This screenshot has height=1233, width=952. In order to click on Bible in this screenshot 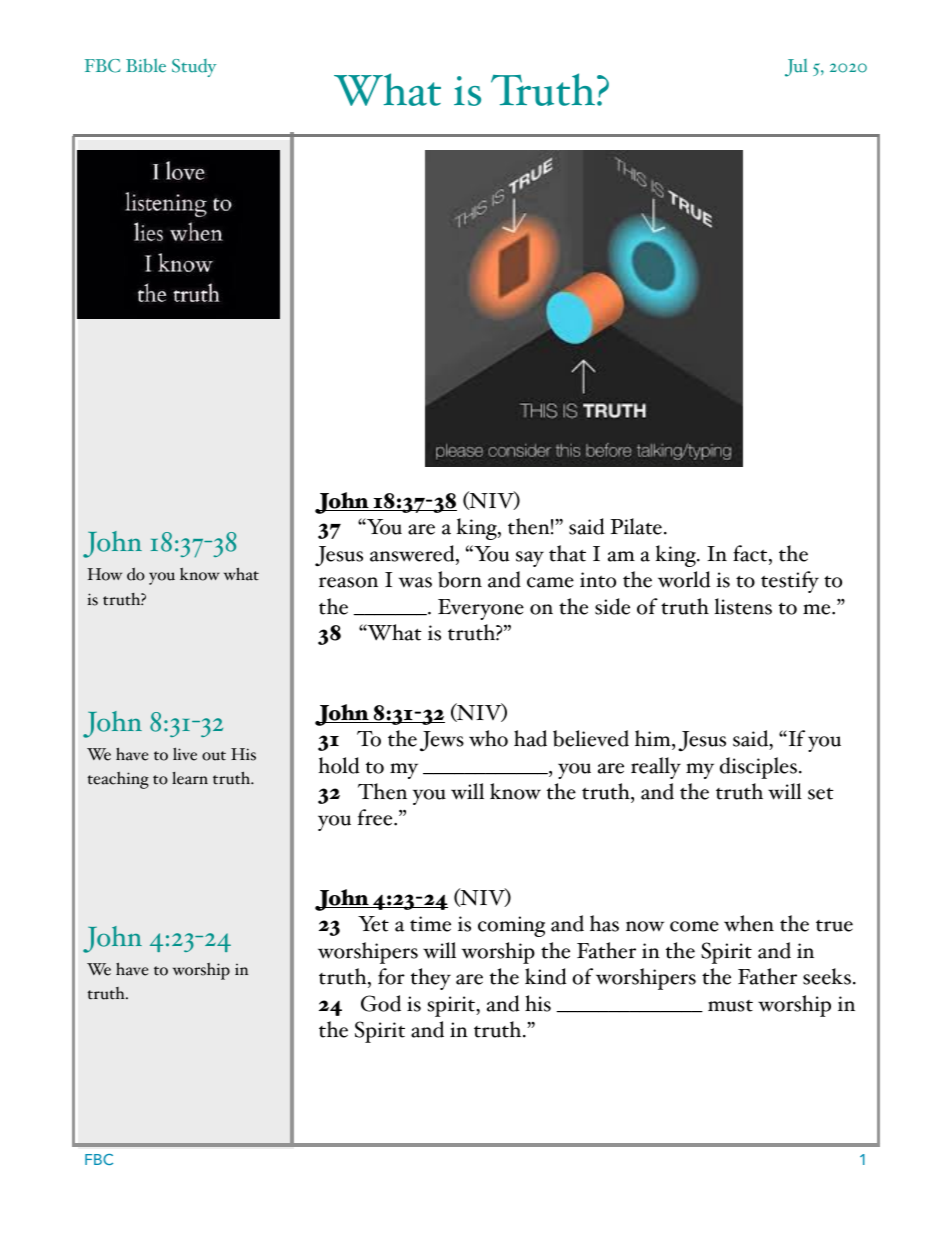, I will do `click(146, 65)`.
